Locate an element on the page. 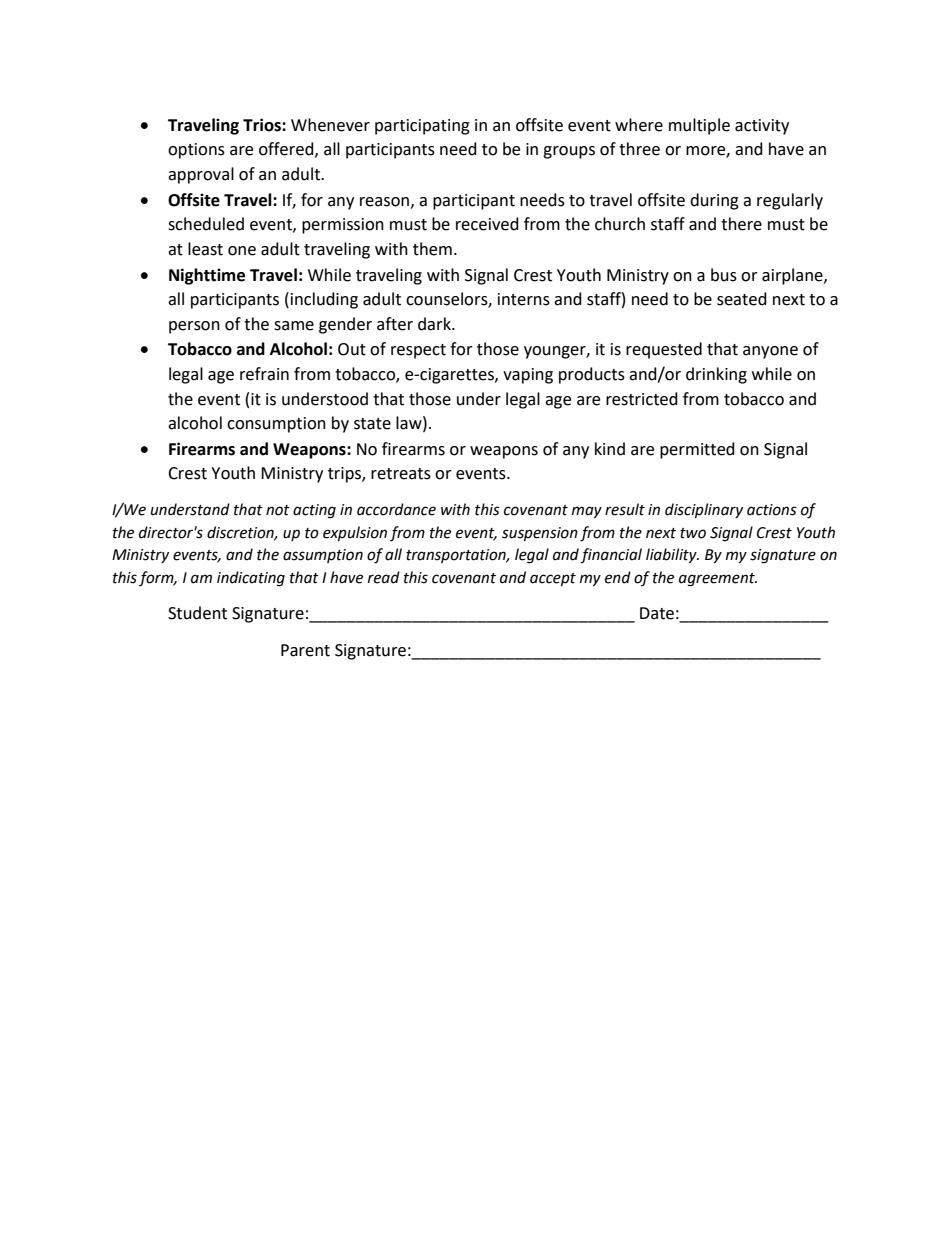  agreement is located at coordinates (718, 580).
